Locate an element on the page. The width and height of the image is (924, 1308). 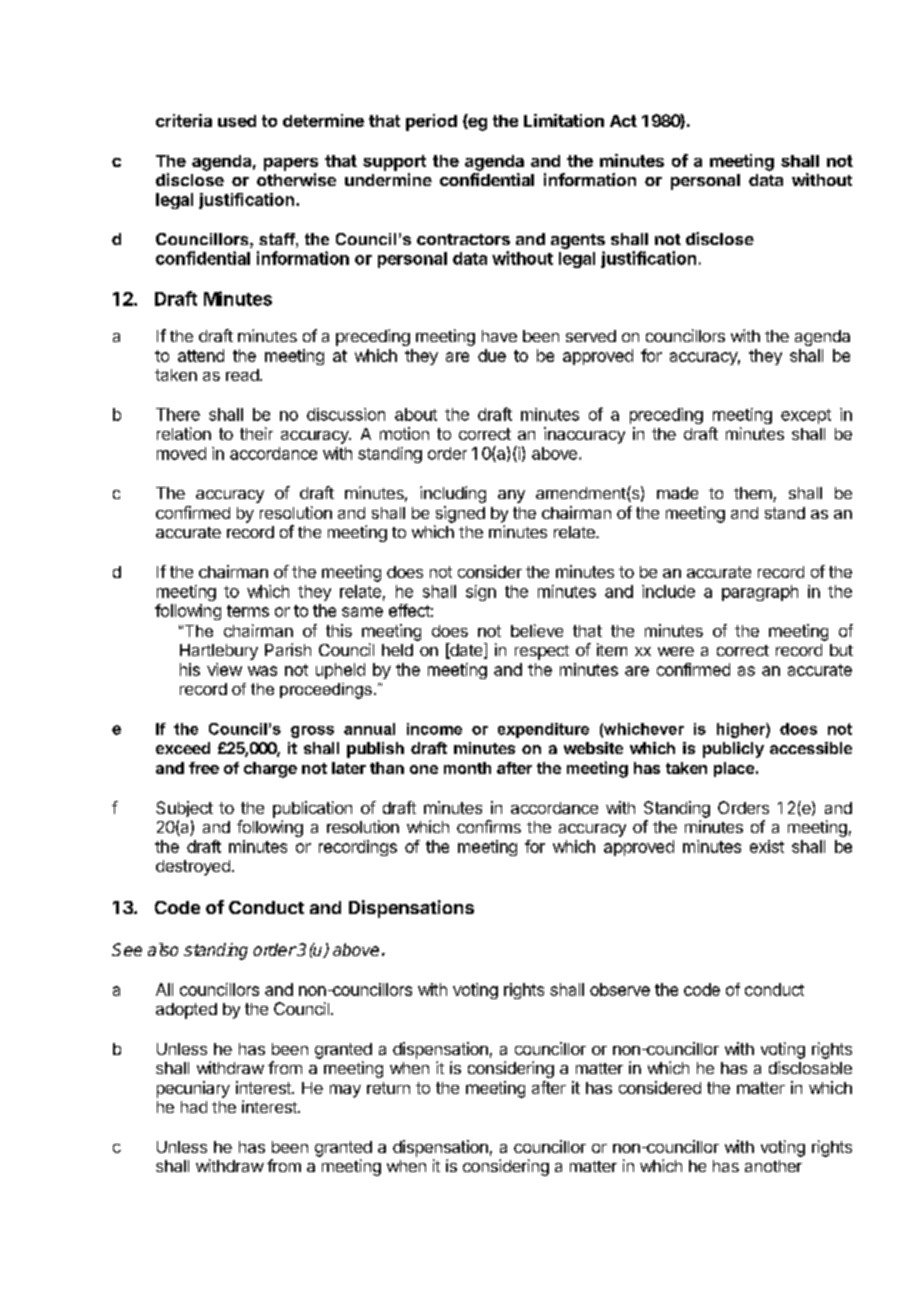
confirms is located at coordinates (489, 826).
